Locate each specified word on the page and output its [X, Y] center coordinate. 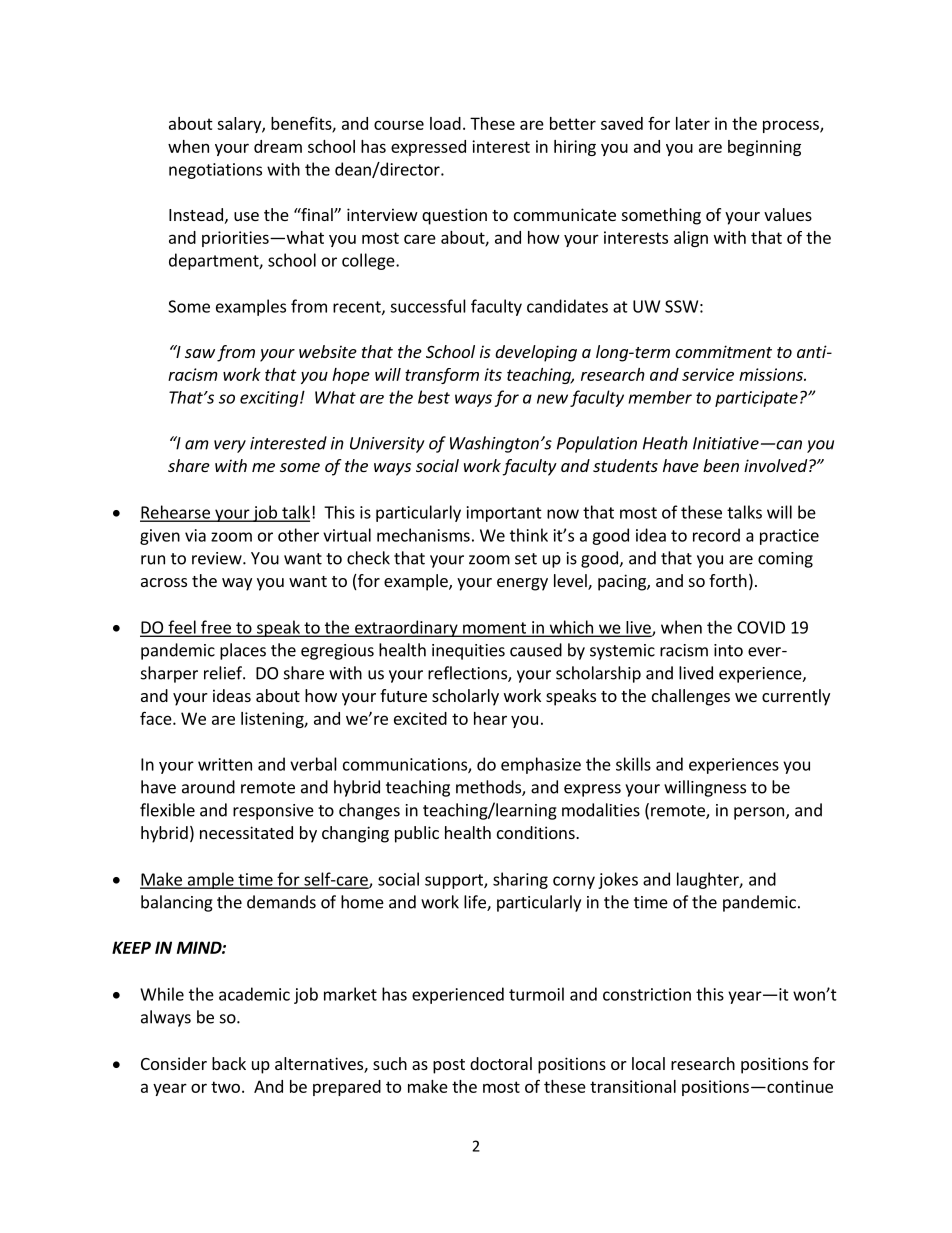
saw [200, 353]
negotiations [215, 171]
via [195, 535]
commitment [723, 351]
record [716, 535]
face [157, 718]
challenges [691, 697]
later [693, 123]
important [504, 514]
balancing [177, 903]
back [229, 1063]
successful [428, 306]
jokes [618, 880]
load [445, 123]
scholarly [465, 697]
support [455, 881]
